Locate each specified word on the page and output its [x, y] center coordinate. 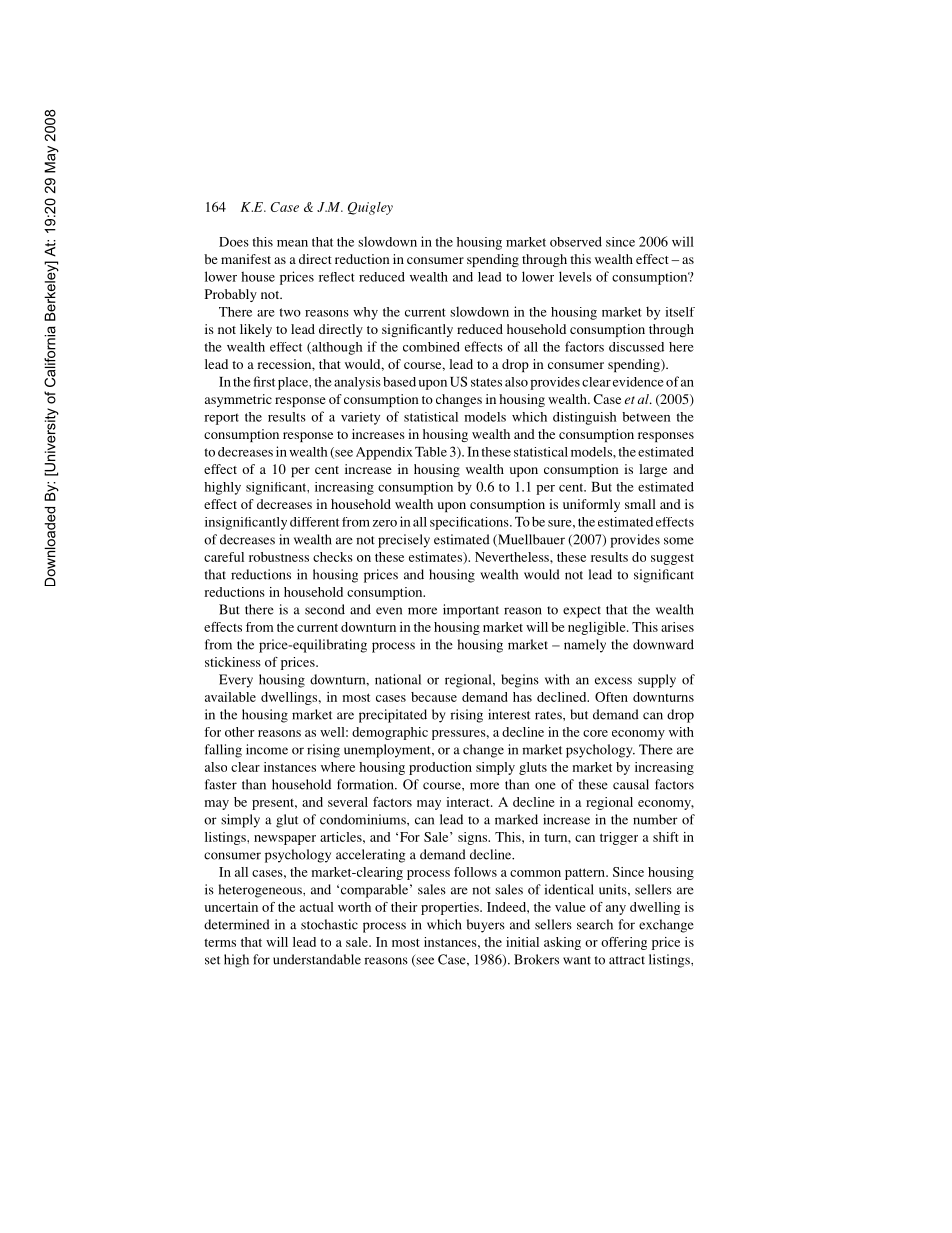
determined [237, 924]
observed [576, 241]
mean [292, 243]
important [471, 611]
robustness [279, 557]
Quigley [370, 208]
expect [582, 612]
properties [451, 908]
